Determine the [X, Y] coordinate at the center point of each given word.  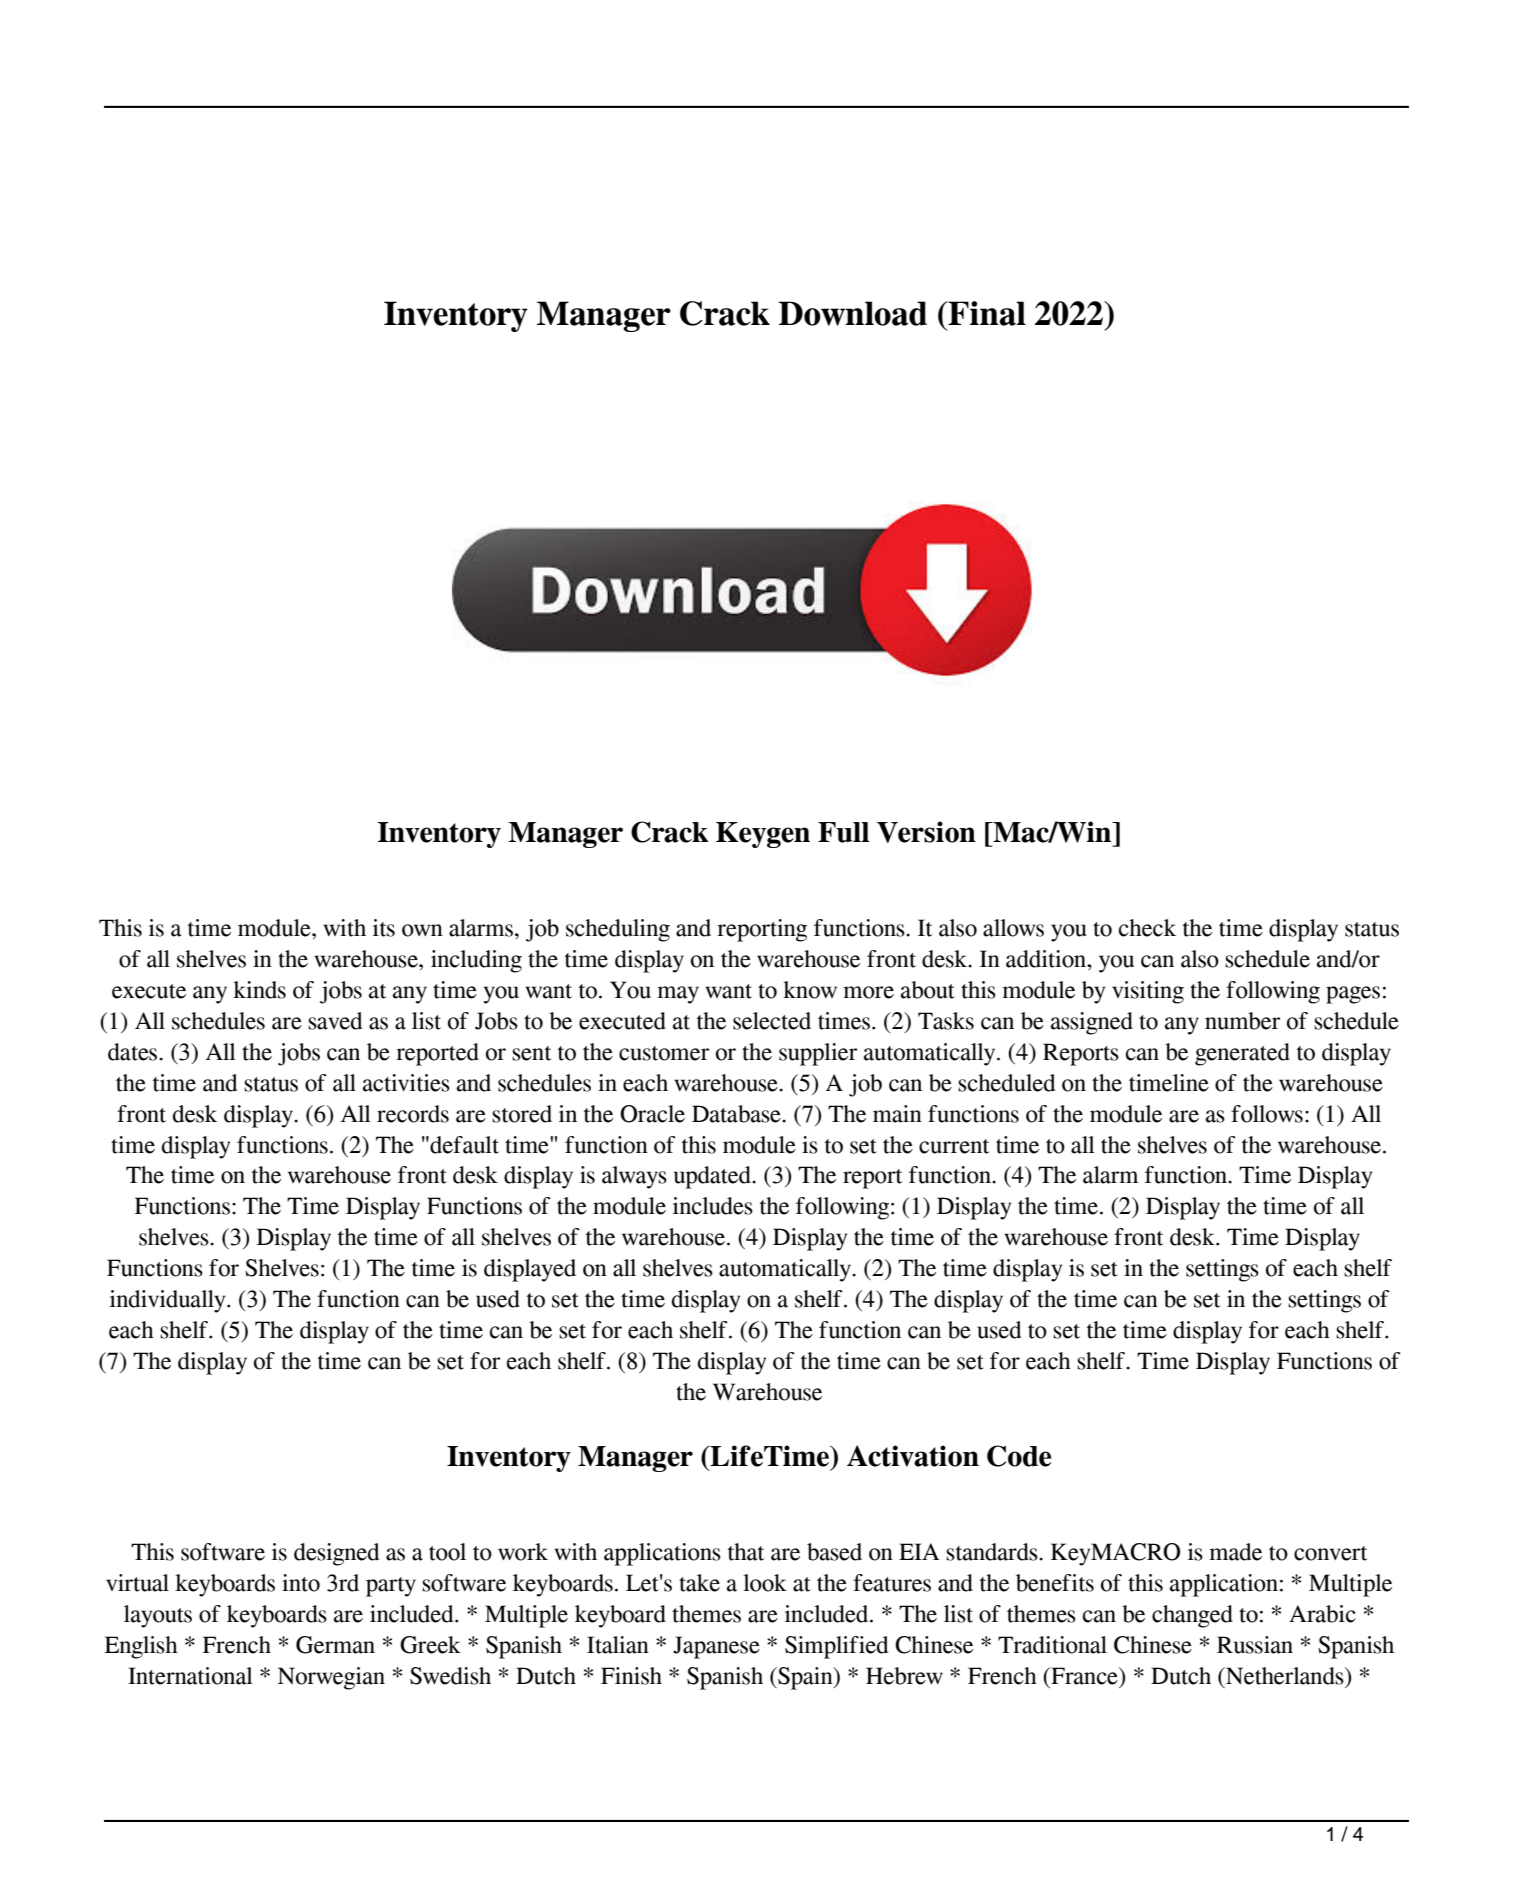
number [1242, 1021]
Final [986, 313]
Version [926, 832]
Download [853, 313]
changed [1192, 1616]
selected [772, 1021]
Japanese [716, 1647]
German [335, 1645]
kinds [259, 990]
